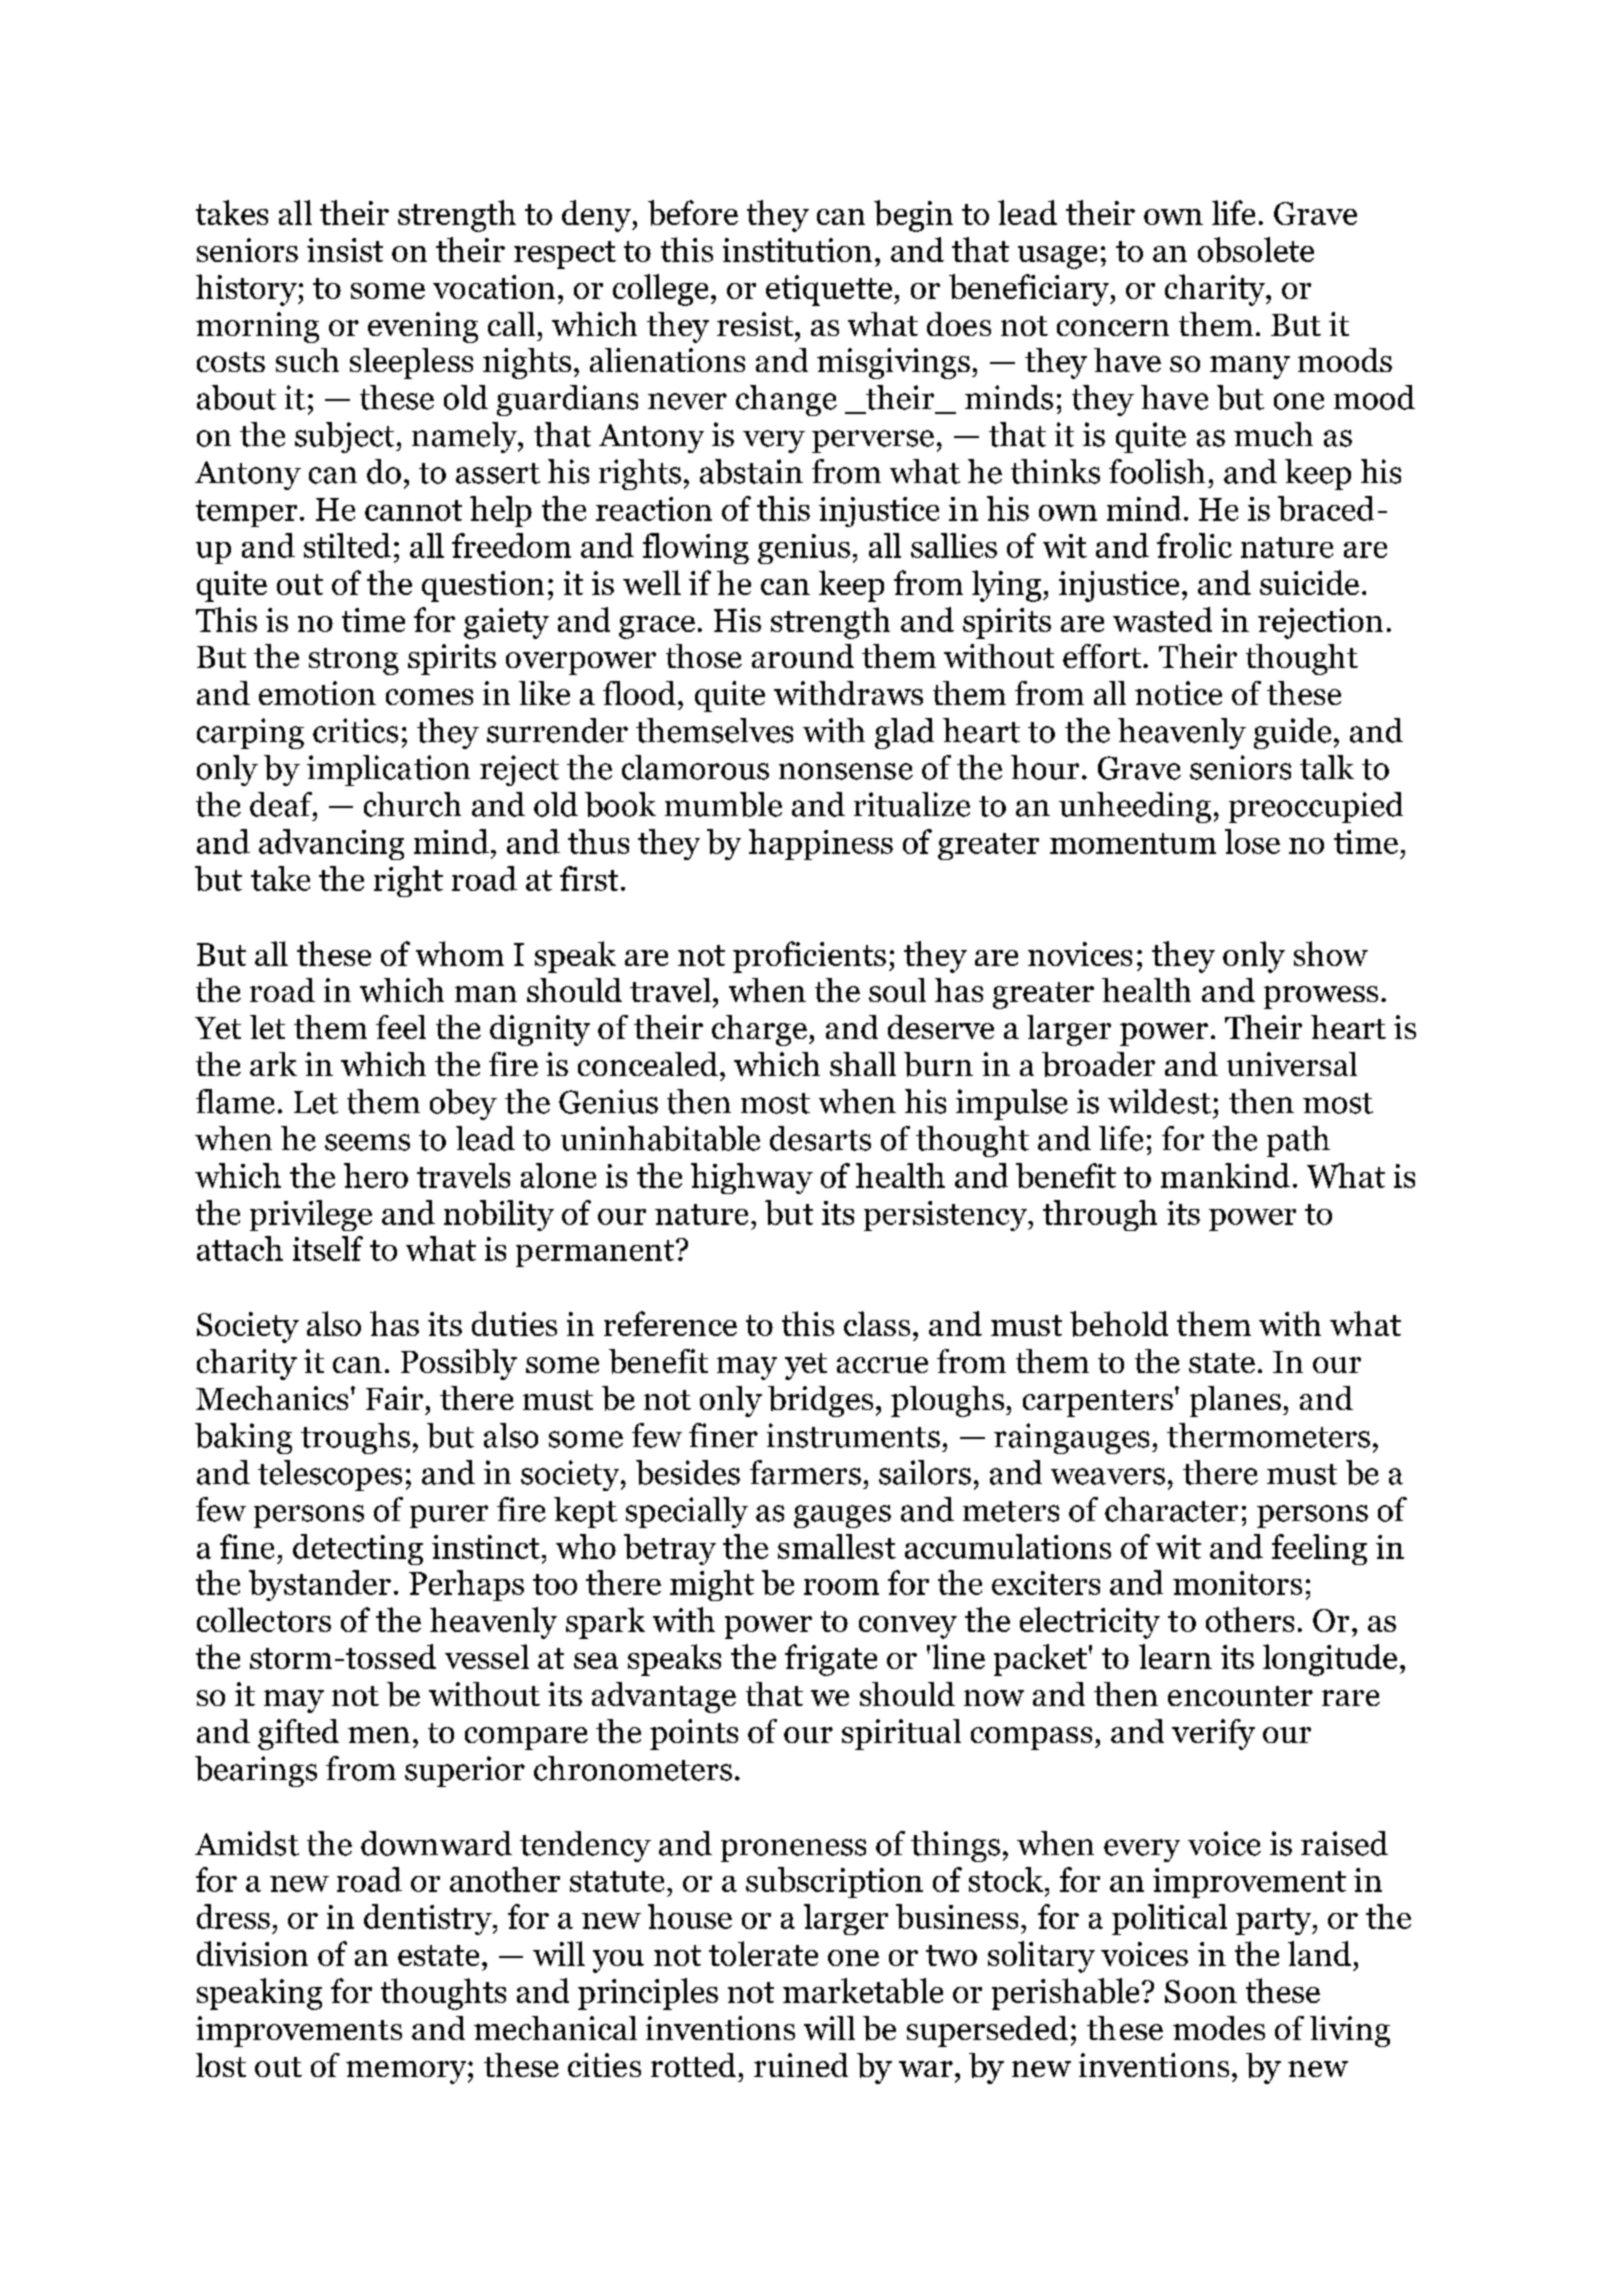 This document has width=1615, height=2283. What do you see at coordinates (801, 2065) in the document?
I see `ruined` at bounding box center [801, 2065].
